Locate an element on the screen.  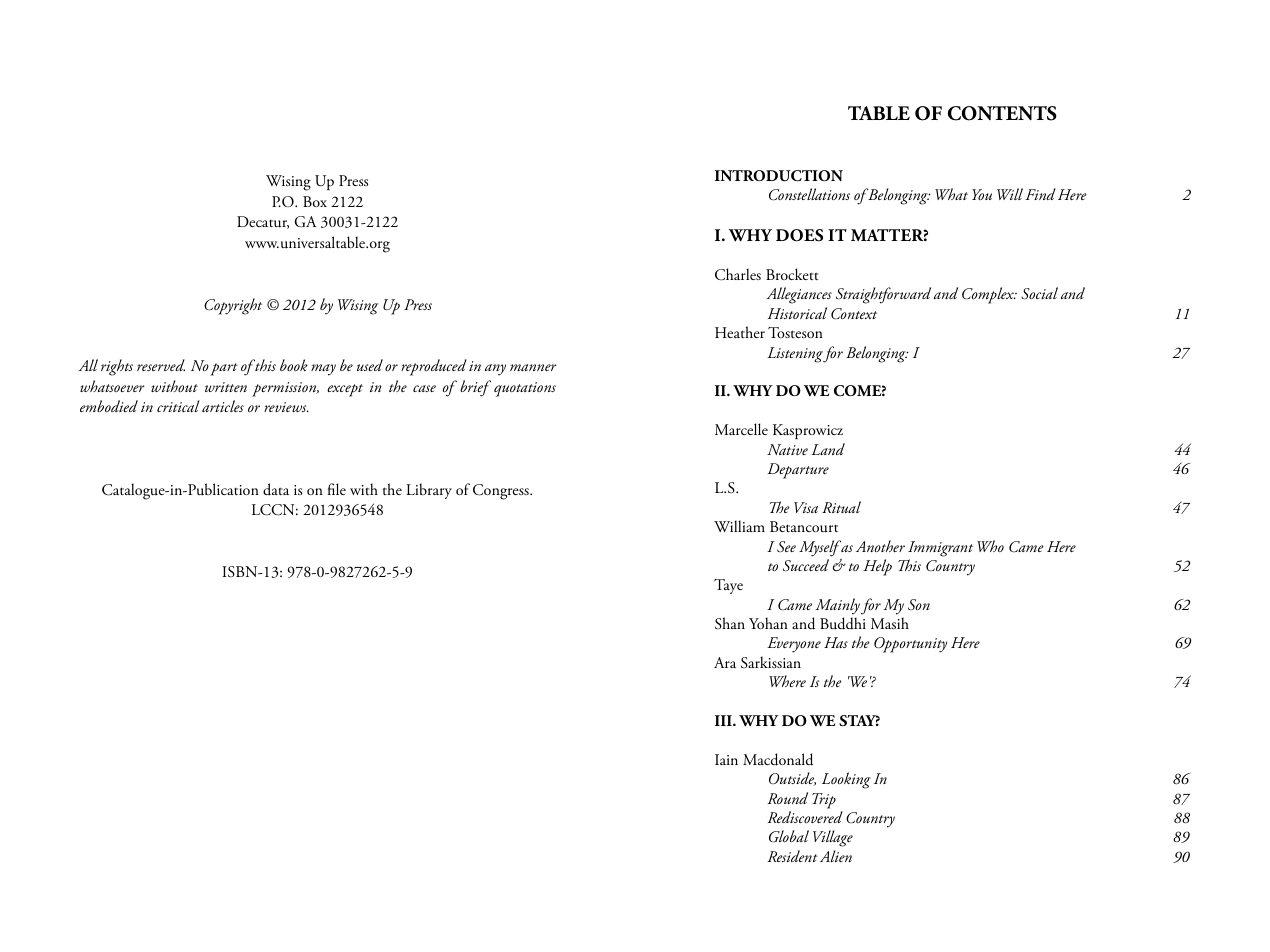
Land is located at coordinates (828, 449).
